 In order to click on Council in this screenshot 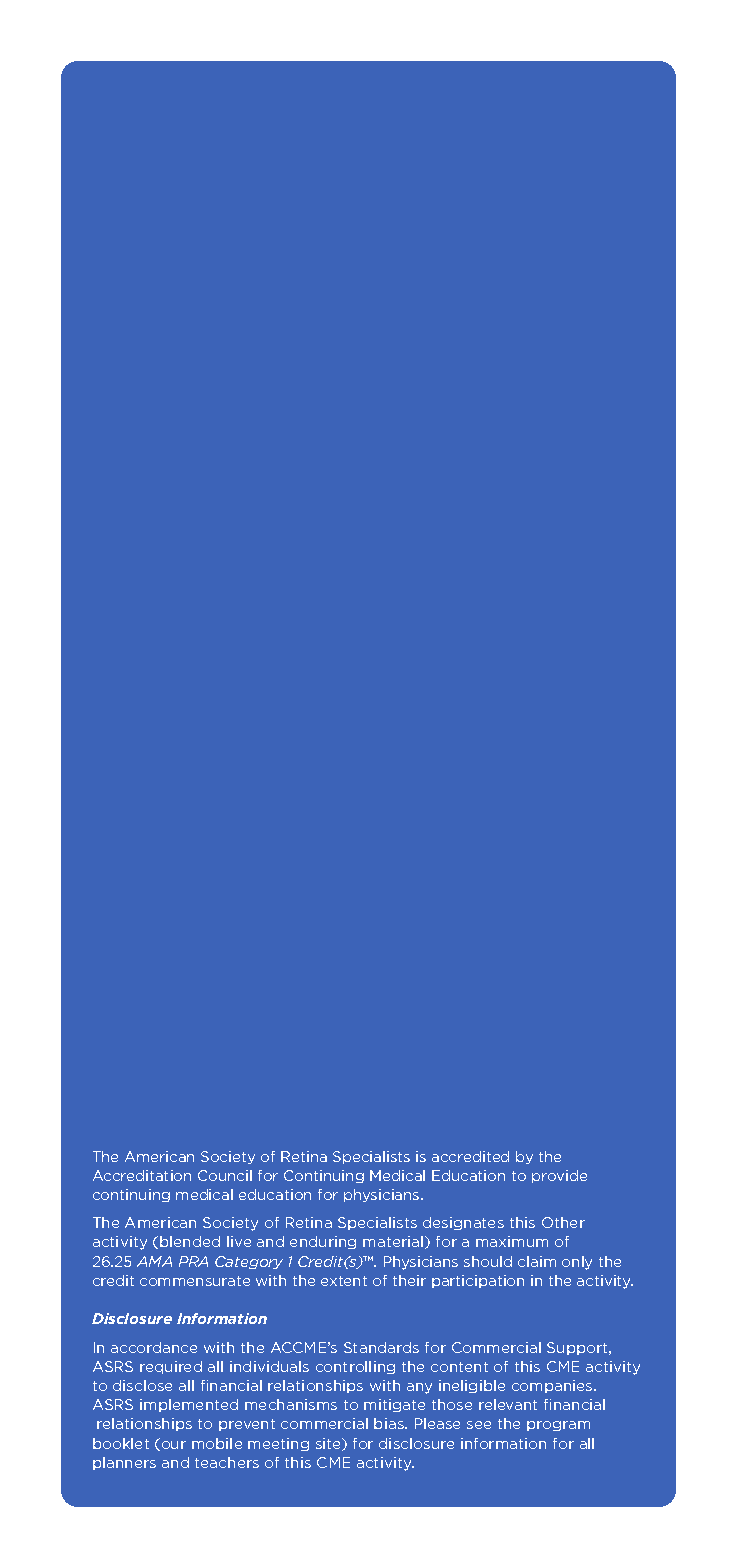, I will do `click(225, 1175)`.
